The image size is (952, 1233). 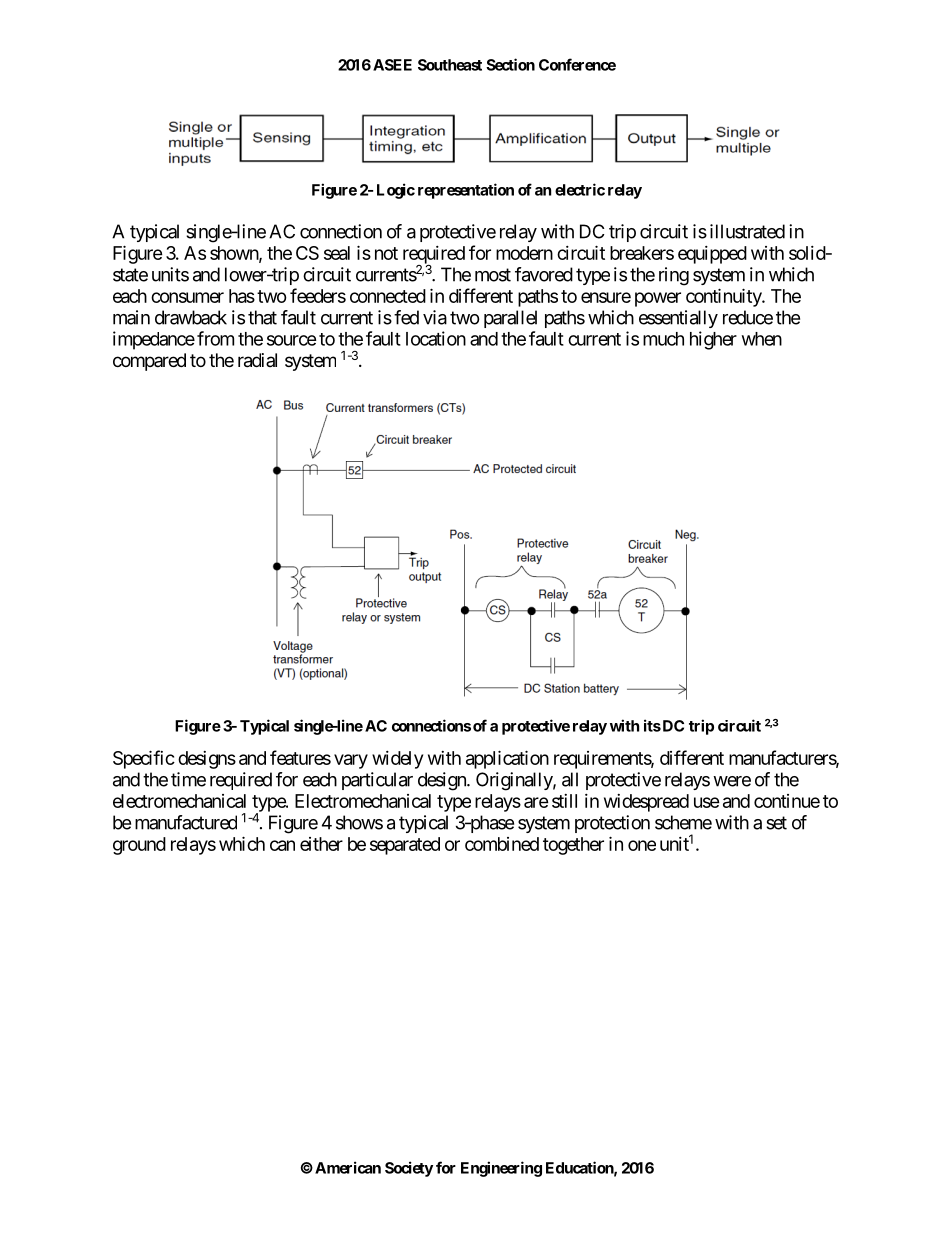 I want to click on electric, so click(x=580, y=189).
